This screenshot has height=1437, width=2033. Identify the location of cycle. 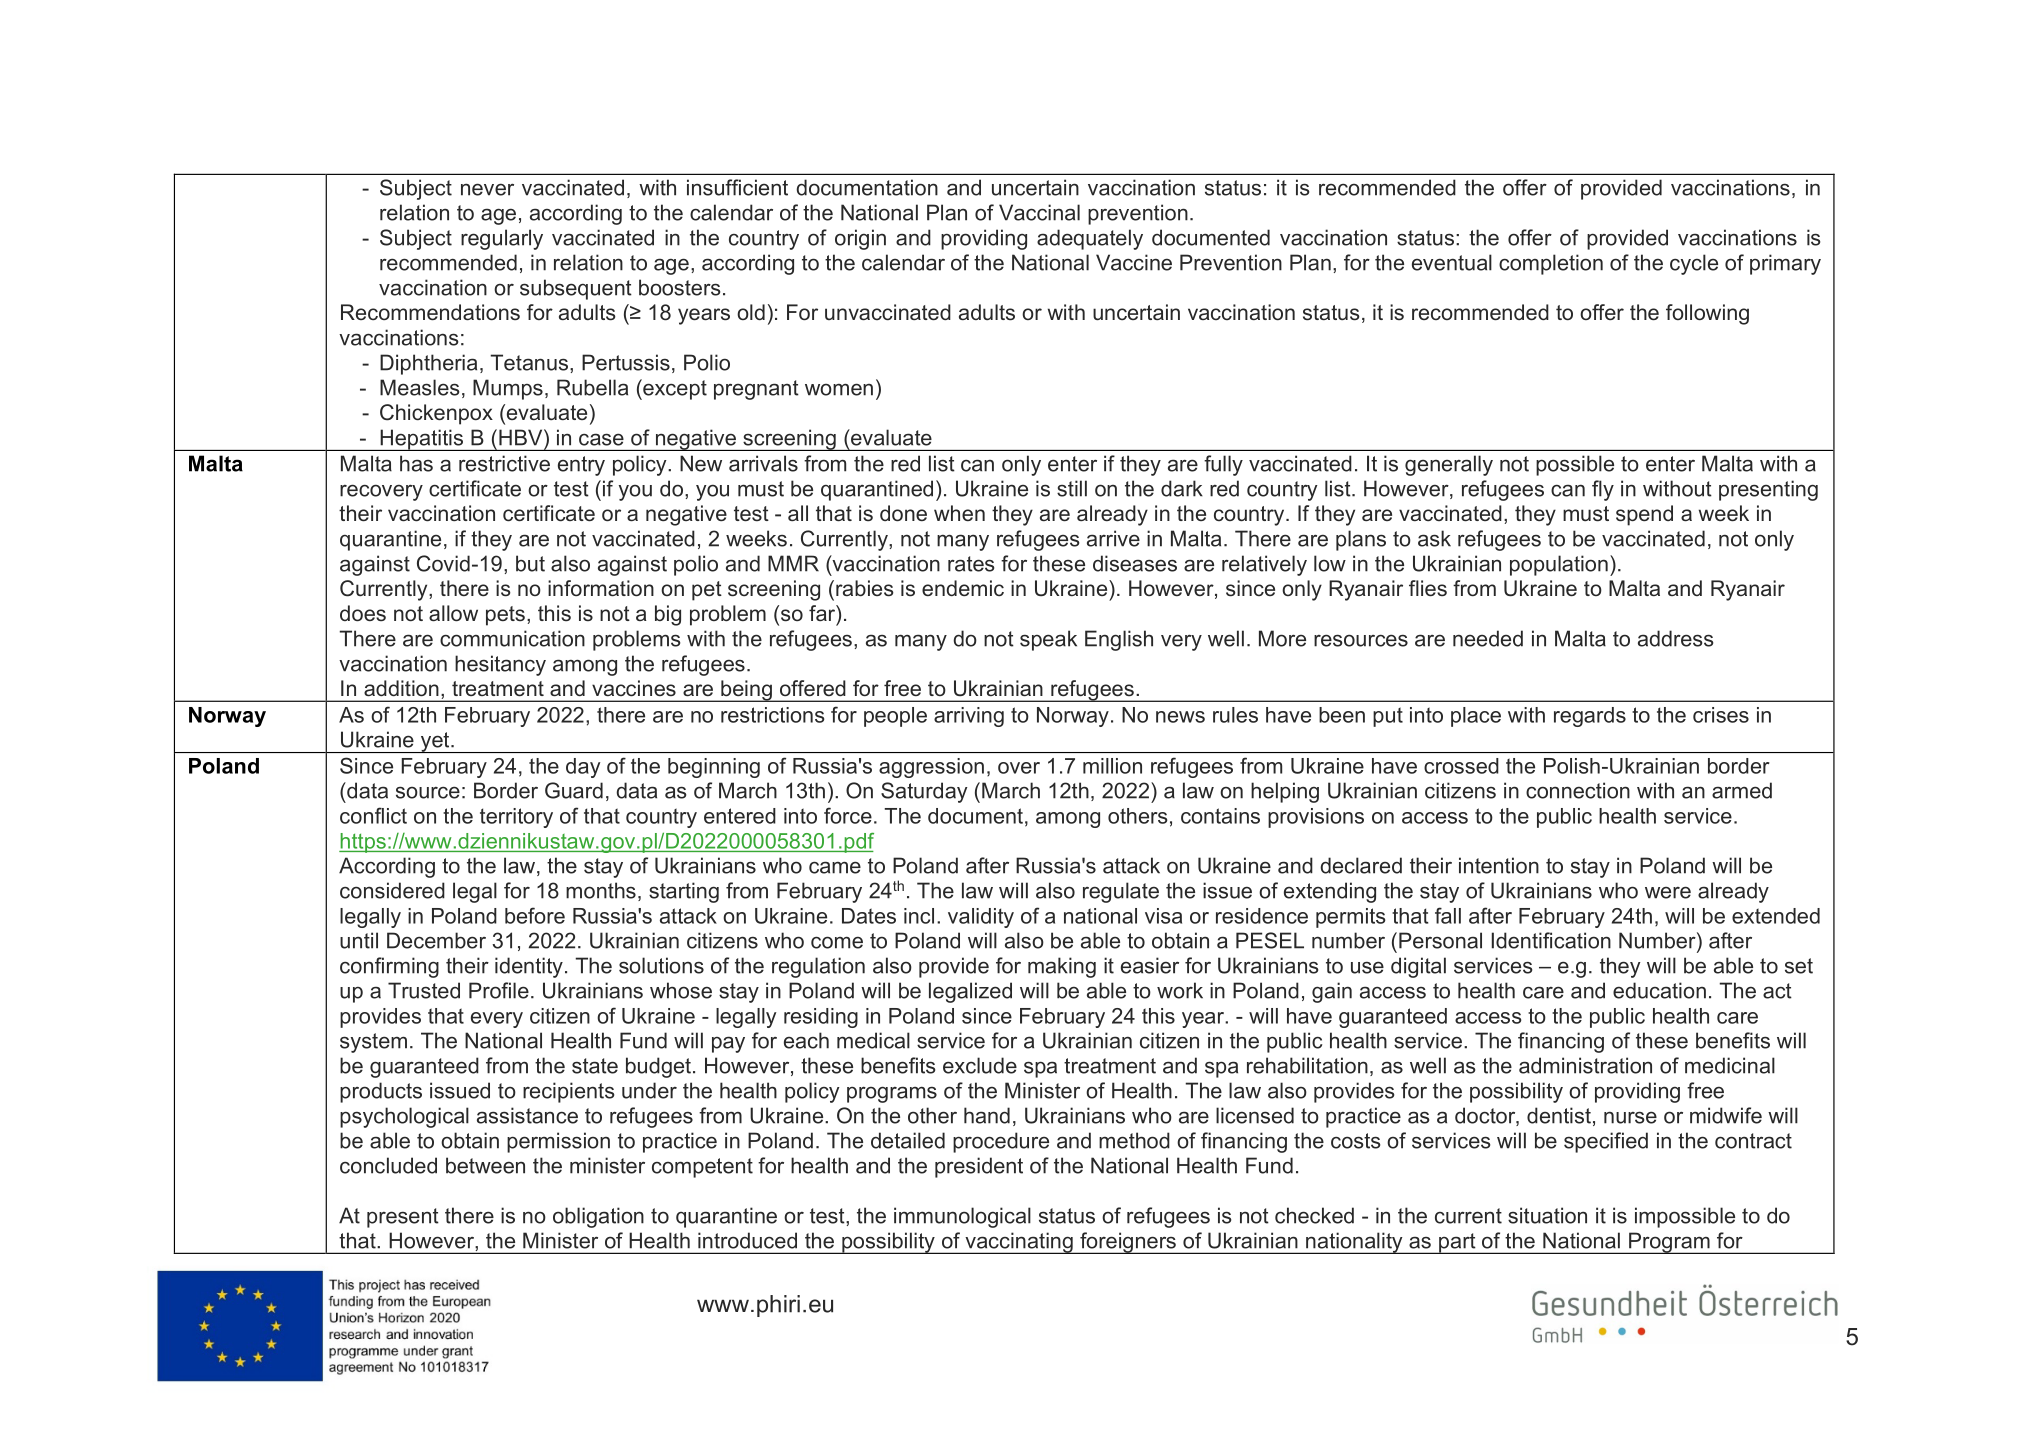
(1694, 264).
